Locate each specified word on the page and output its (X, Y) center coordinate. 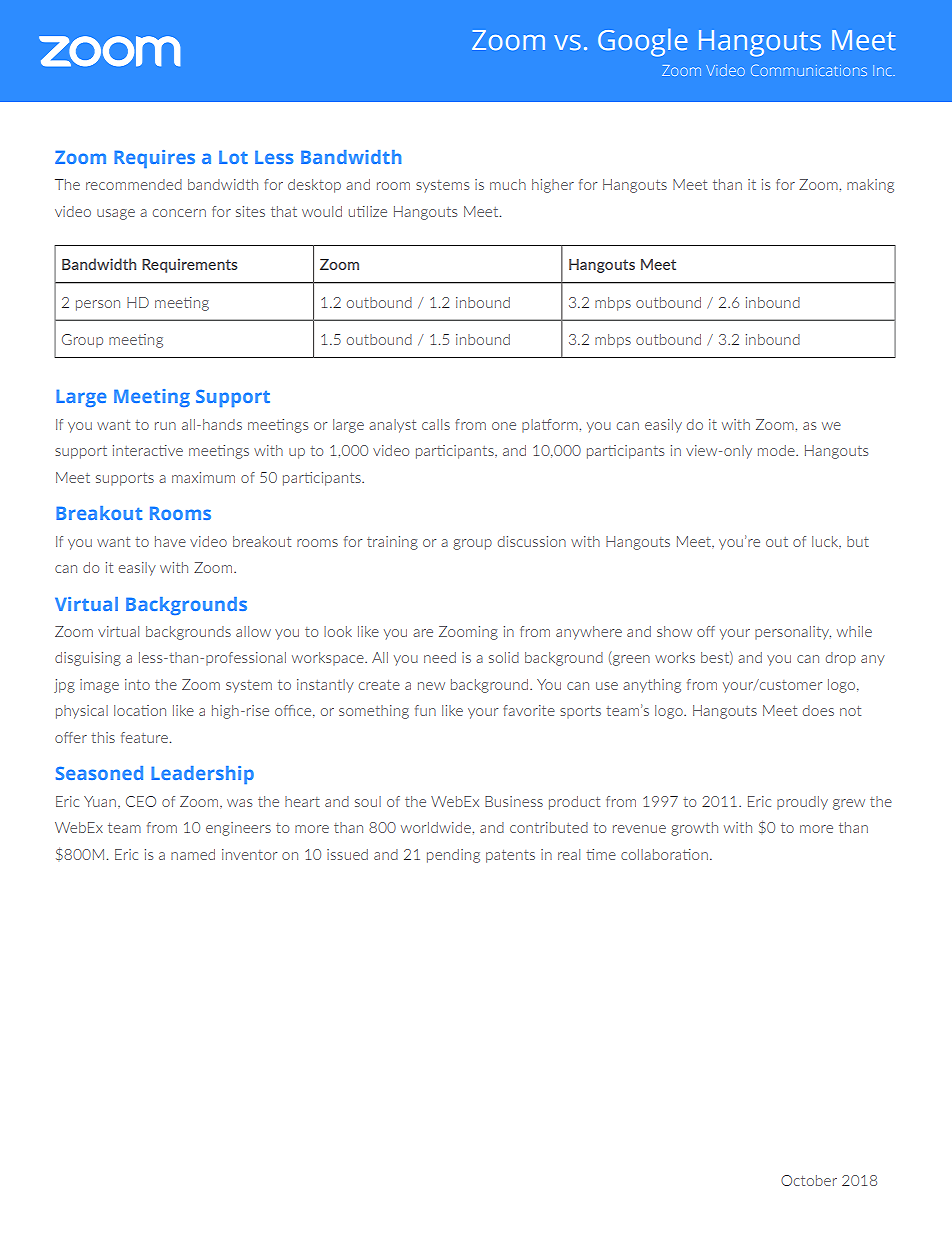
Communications (809, 70)
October (809, 1180)
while (854, 631)
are (423, 633)
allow (253, 631)
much (508, 184)
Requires (154, 159)
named (193, 854)
